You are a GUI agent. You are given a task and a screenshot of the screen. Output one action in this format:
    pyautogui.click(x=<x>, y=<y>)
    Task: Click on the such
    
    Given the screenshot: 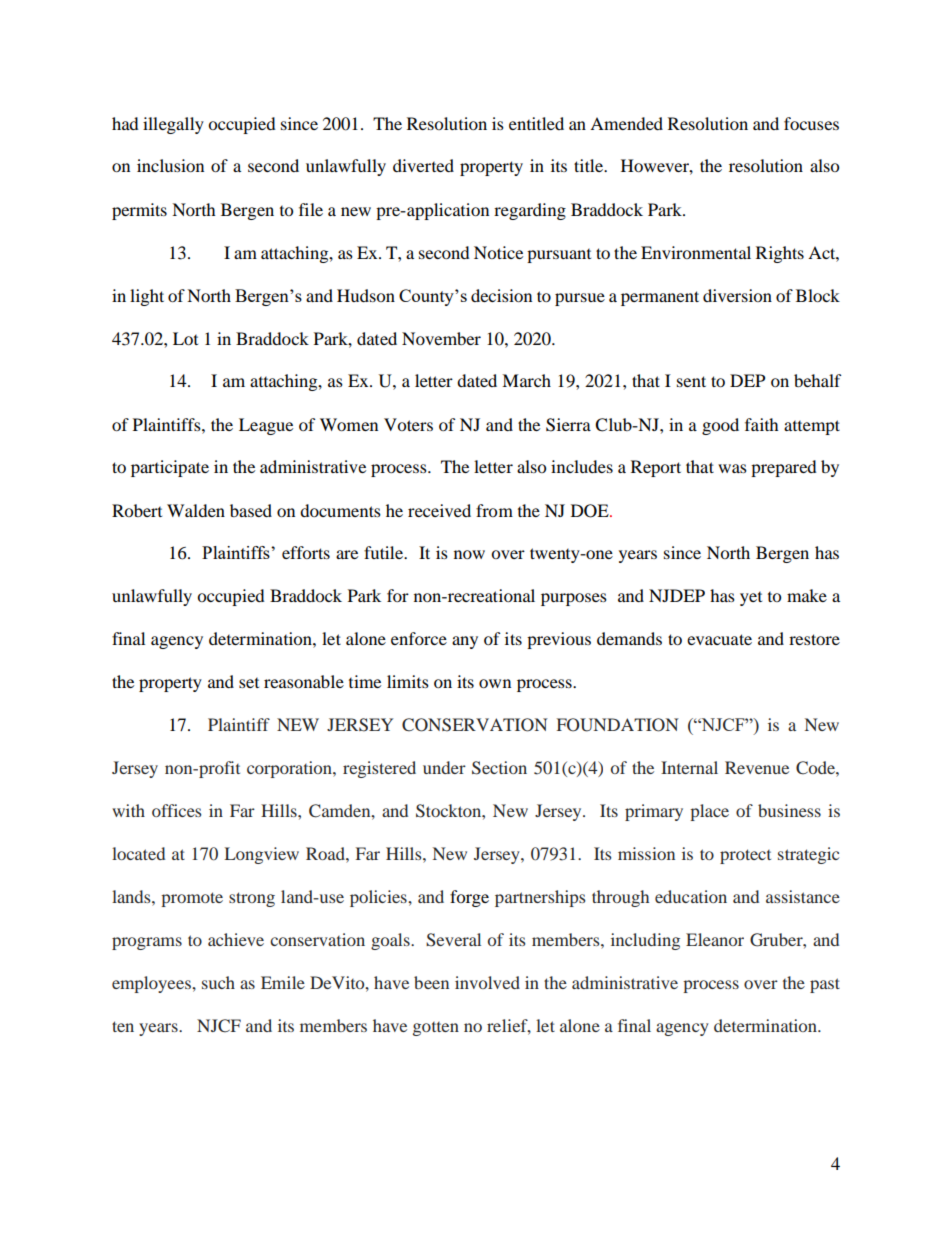 What is the action you would take?
    pyautogui.click(x=218, y=982)
